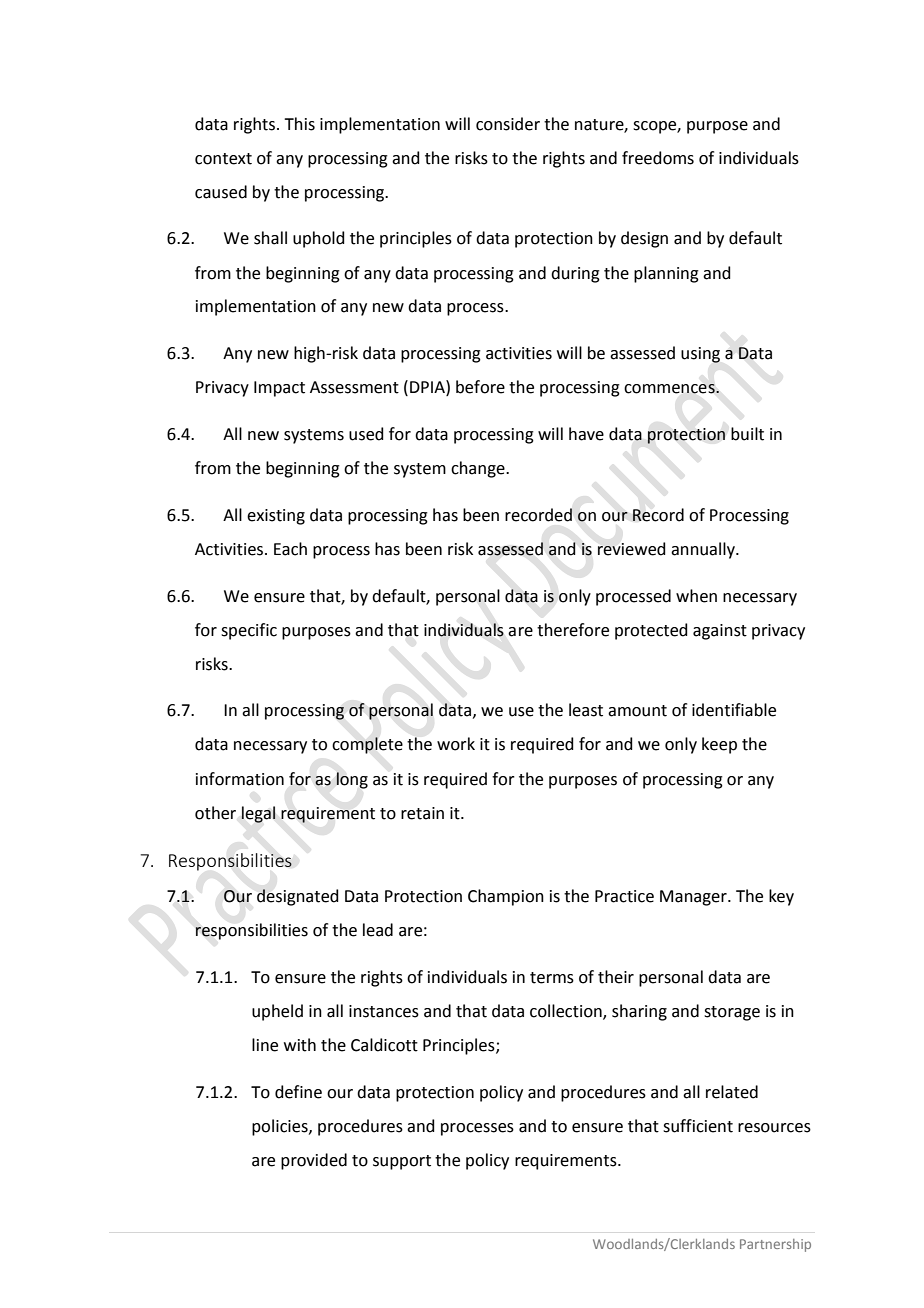  What do you see at coordinates (314, 1161) in the document?
I see `provided` at bounding box center [314, 1161].
